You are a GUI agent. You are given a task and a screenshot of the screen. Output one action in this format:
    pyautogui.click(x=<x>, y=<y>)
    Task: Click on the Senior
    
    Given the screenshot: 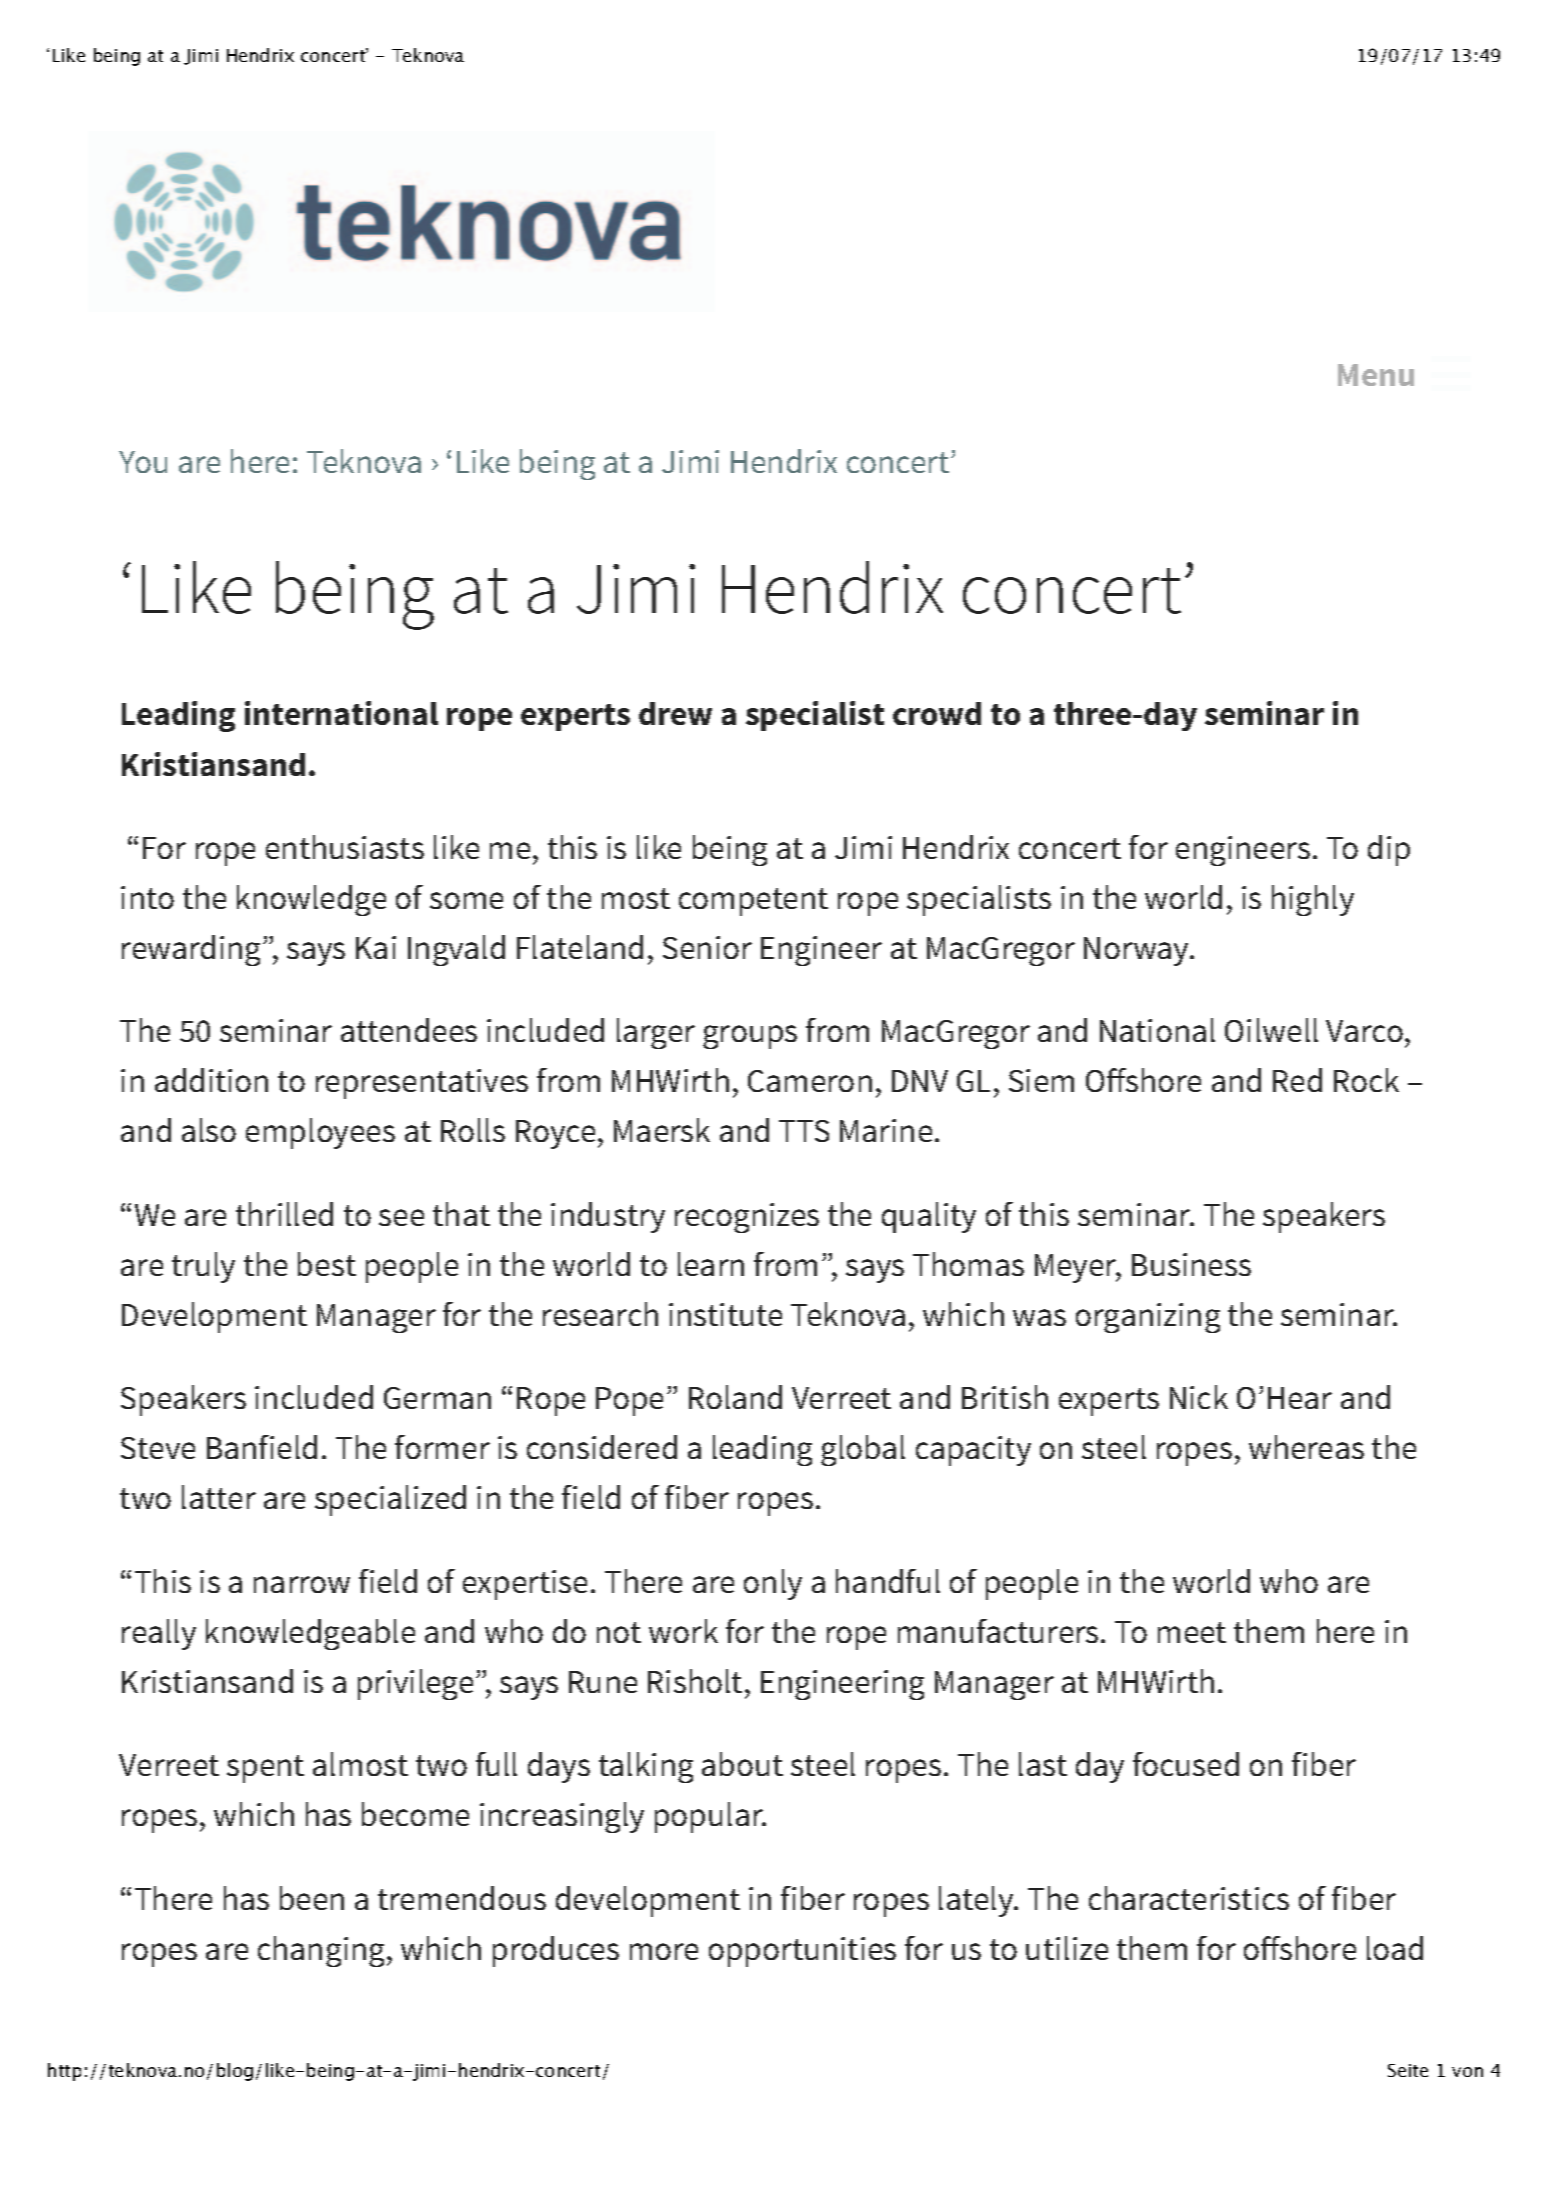 What is the action you would take?
    pyautogui.click(x=707, y=947)
